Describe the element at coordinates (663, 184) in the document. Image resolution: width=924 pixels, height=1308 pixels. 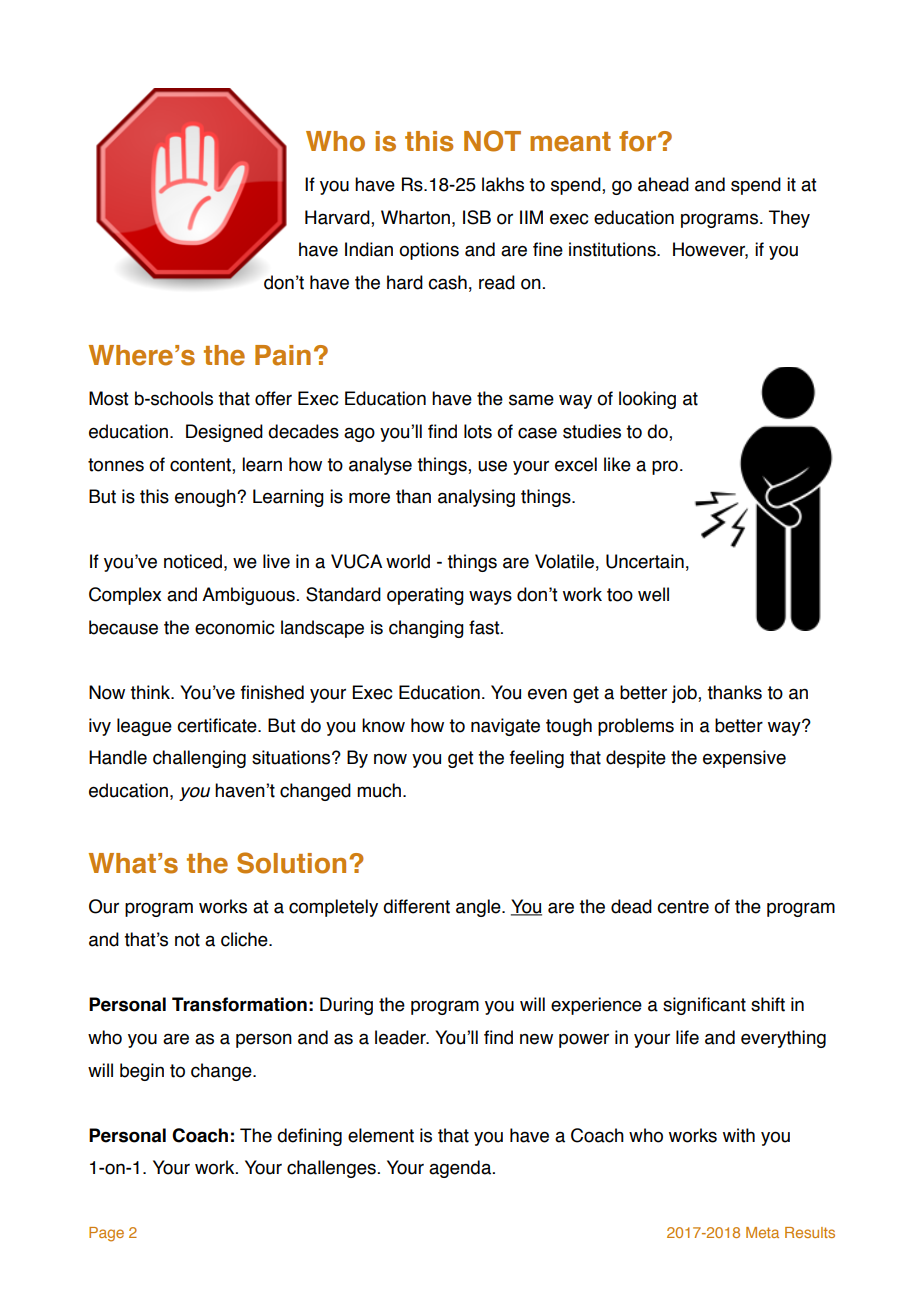
I see `ahead` at that location.
